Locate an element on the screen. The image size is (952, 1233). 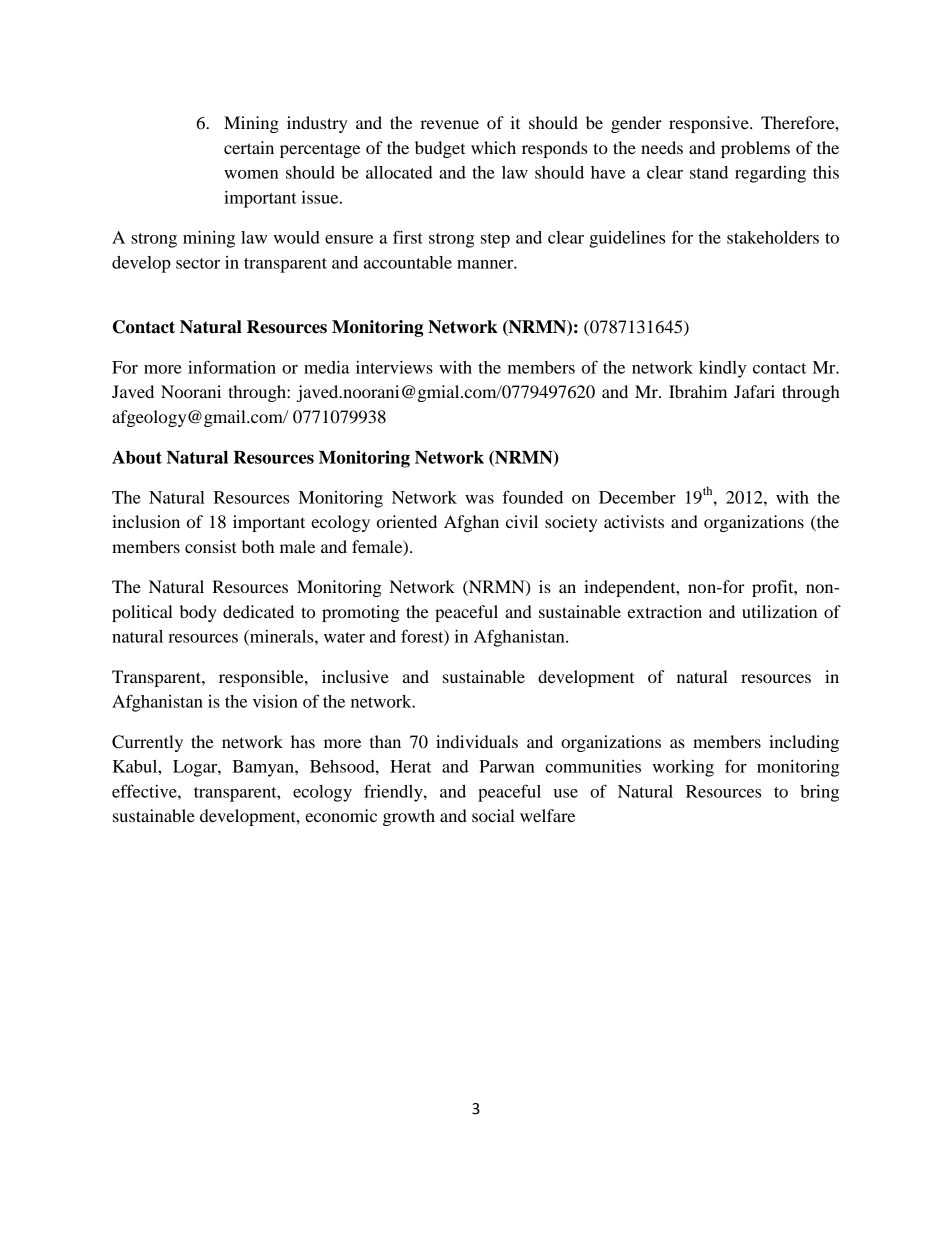
December is located at coordinates (637, 497).
